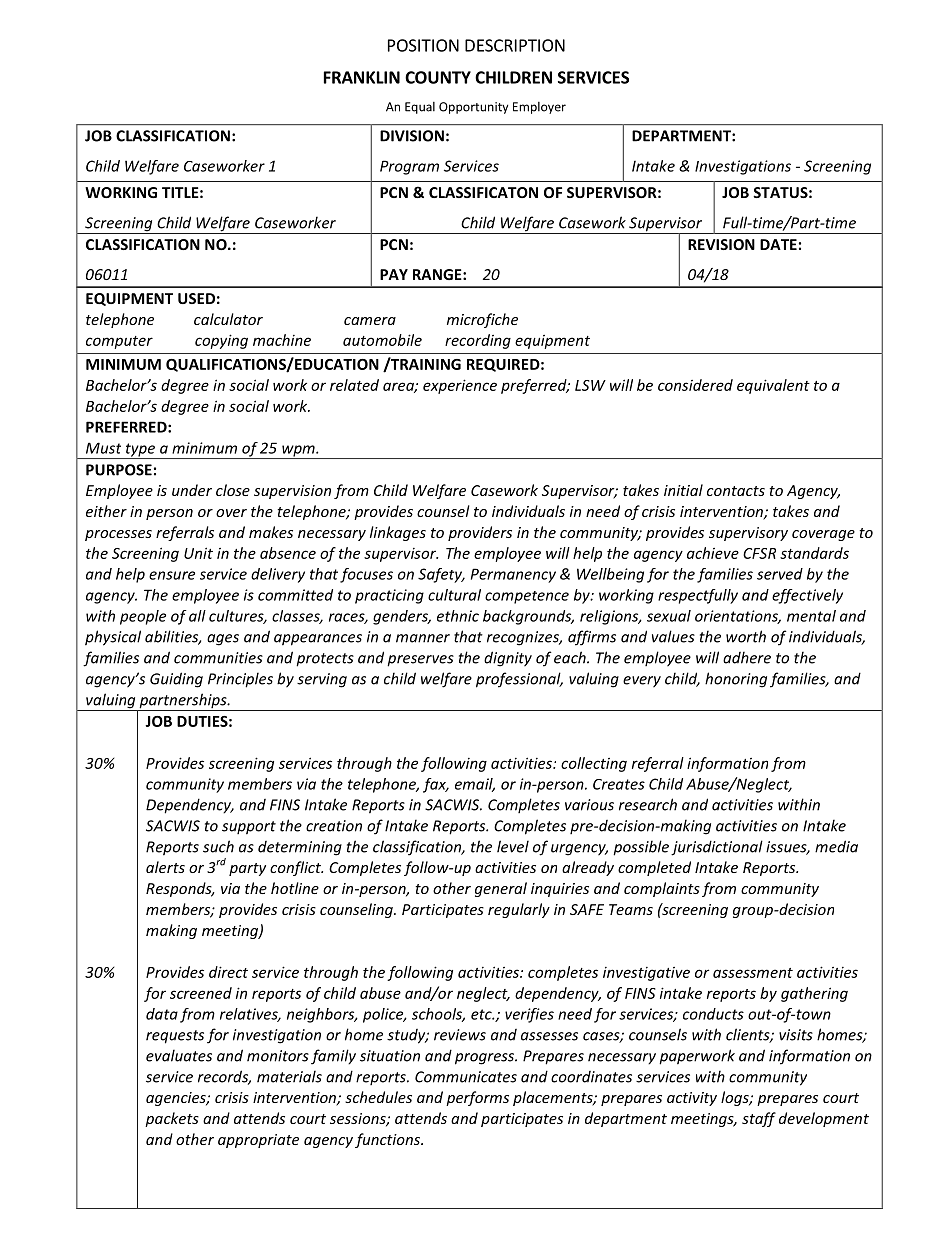 This screenshot has width=952, height=1233. What do you see at coordinates (172, 575) in the screenshot?
I see `ensure` at bounding box center [172, 575].
